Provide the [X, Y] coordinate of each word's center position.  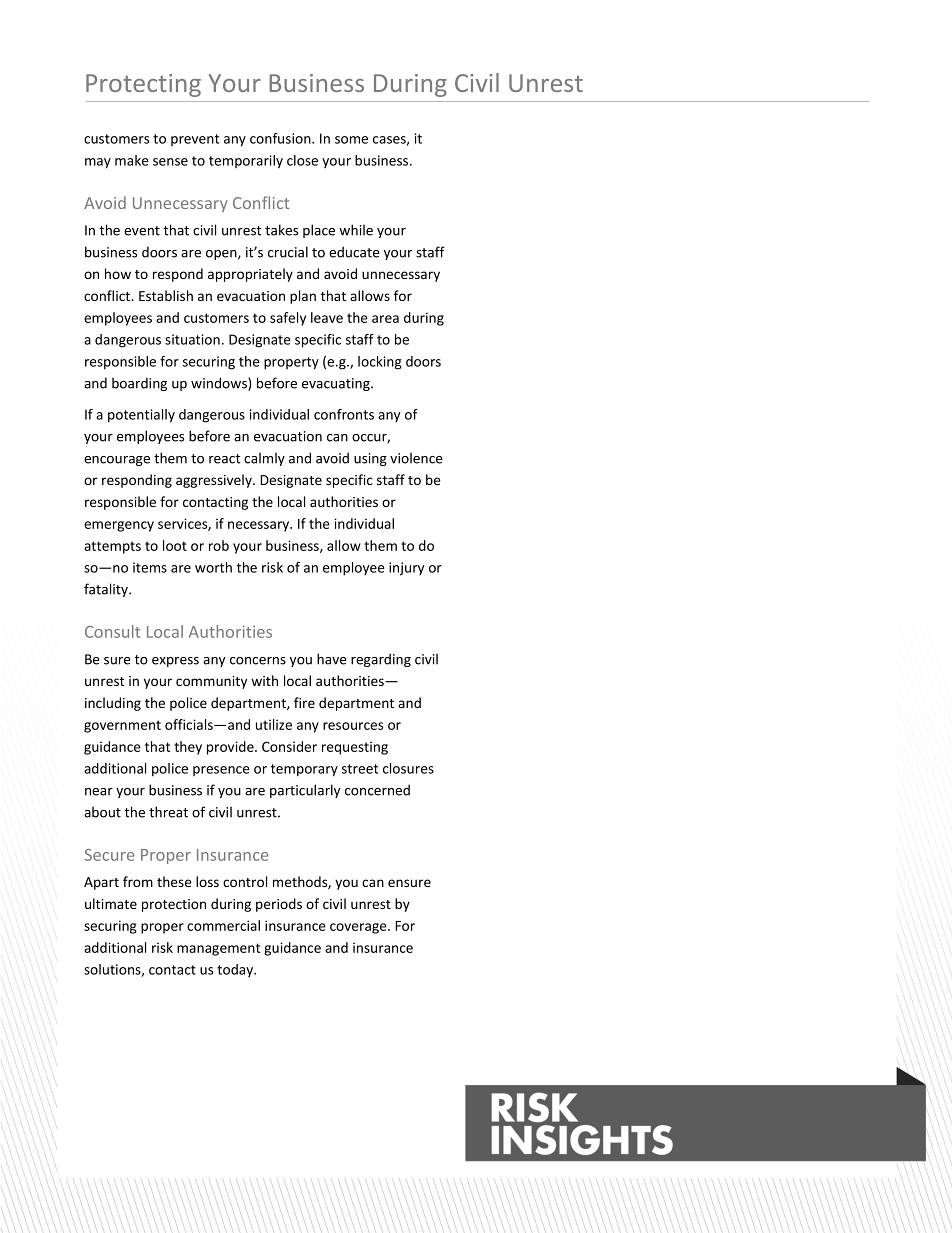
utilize [274, 724]
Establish [166, 295]
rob [219, 545]
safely [288, 319]
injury [406, 569]
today [236, 970]
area [385, 319]
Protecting [143, 85]
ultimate [111, 903]
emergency [119, 526]
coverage [359, 928]
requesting [355, 748]
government [122, 726]
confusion [281, 138]
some [351, 140]
